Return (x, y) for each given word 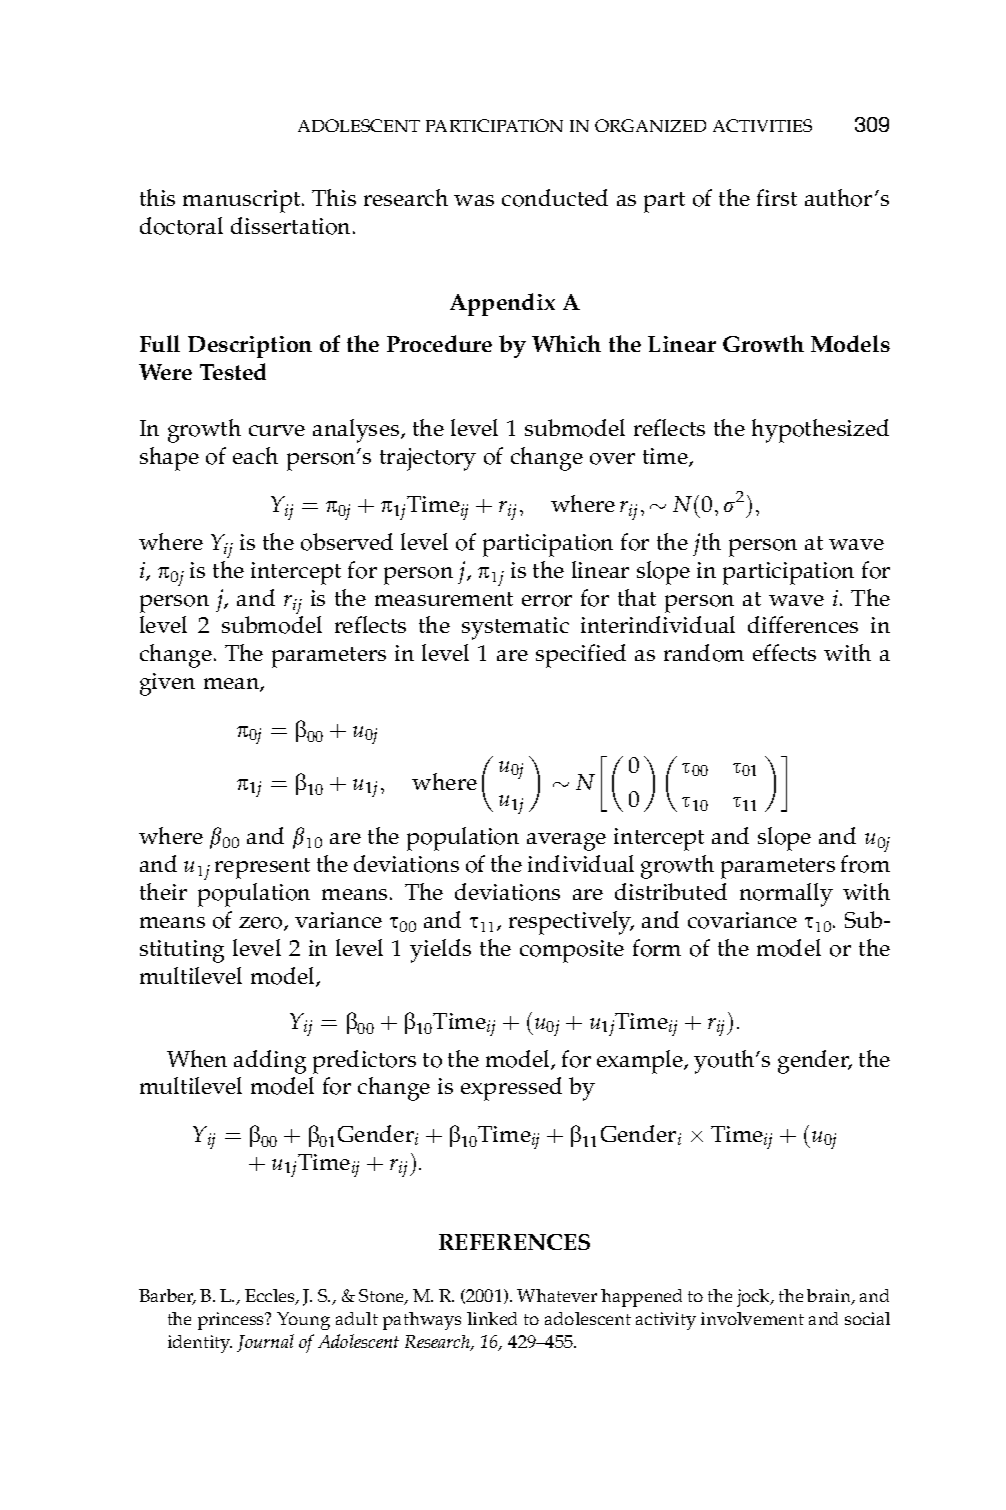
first (777, 197)
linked (492, 1318)
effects (784, 652)
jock (754, 1298)
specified (581, 656)
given (167, 684)
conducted (555, 198)
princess (232, 1321)
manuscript (243, 201)
